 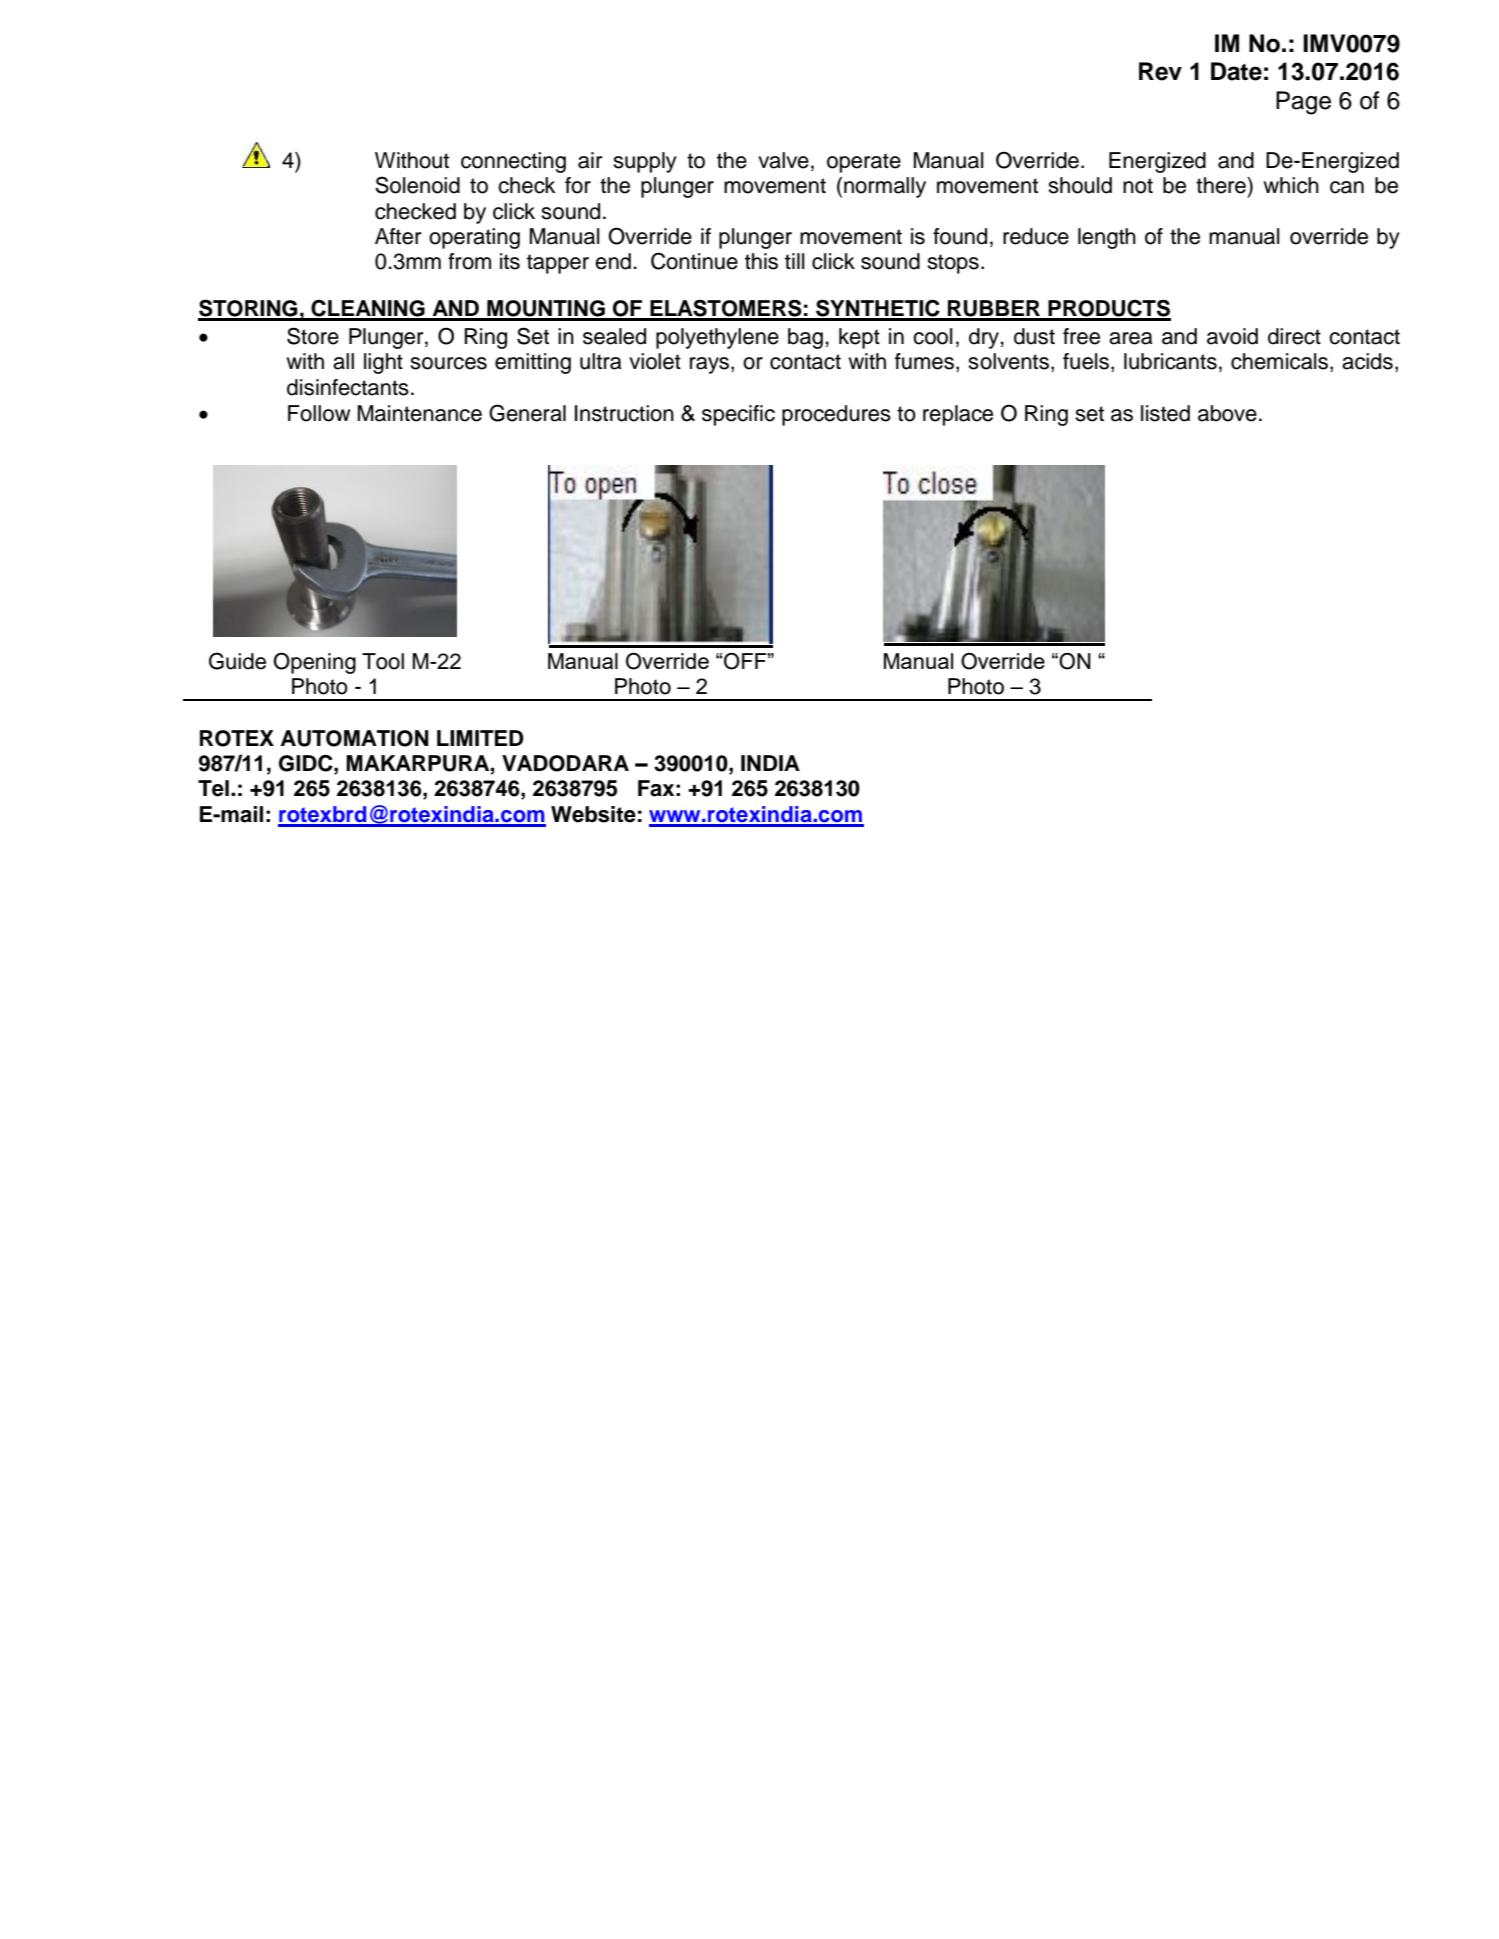 I want to click on above, so click(x=1227, y=413).
